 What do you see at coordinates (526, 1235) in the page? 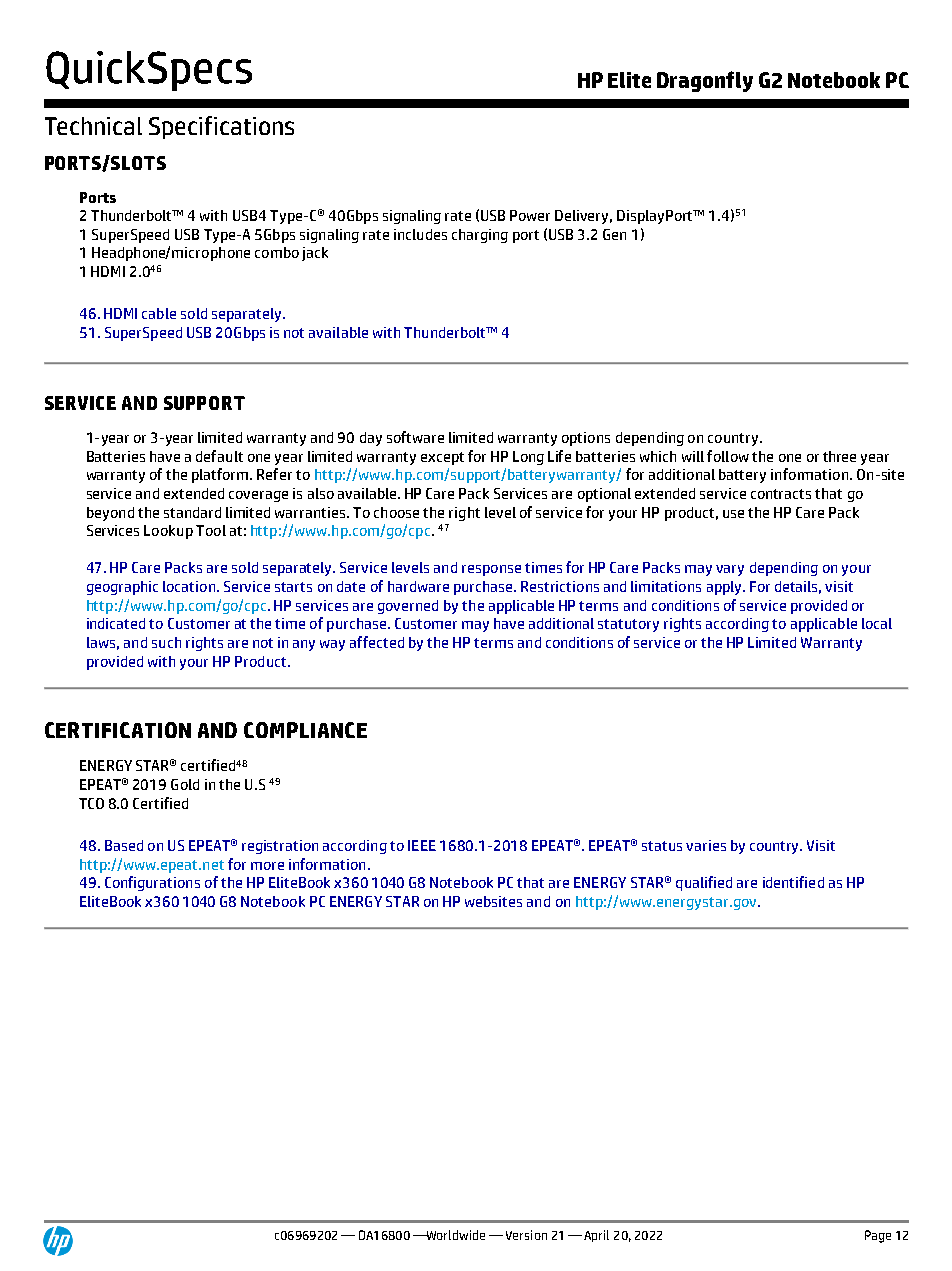
I see `Version` at bounding box center [526, 1235].
